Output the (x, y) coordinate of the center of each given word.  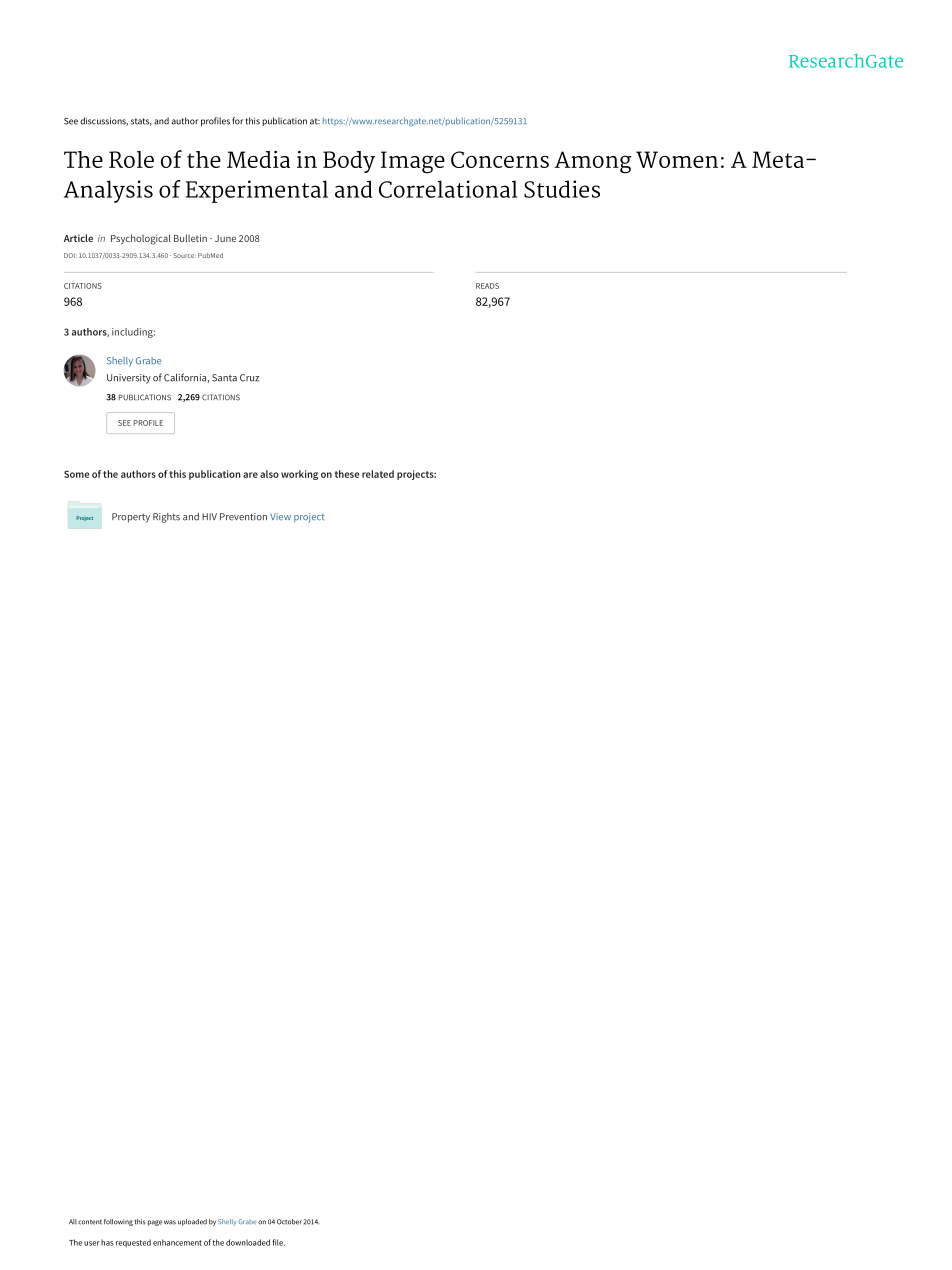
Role (131, 159)
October (289, 1222)
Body (349, 162)
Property (131, 518)
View (280, 516)
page (155, 1223)
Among (593, 162)
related (378, 474)
